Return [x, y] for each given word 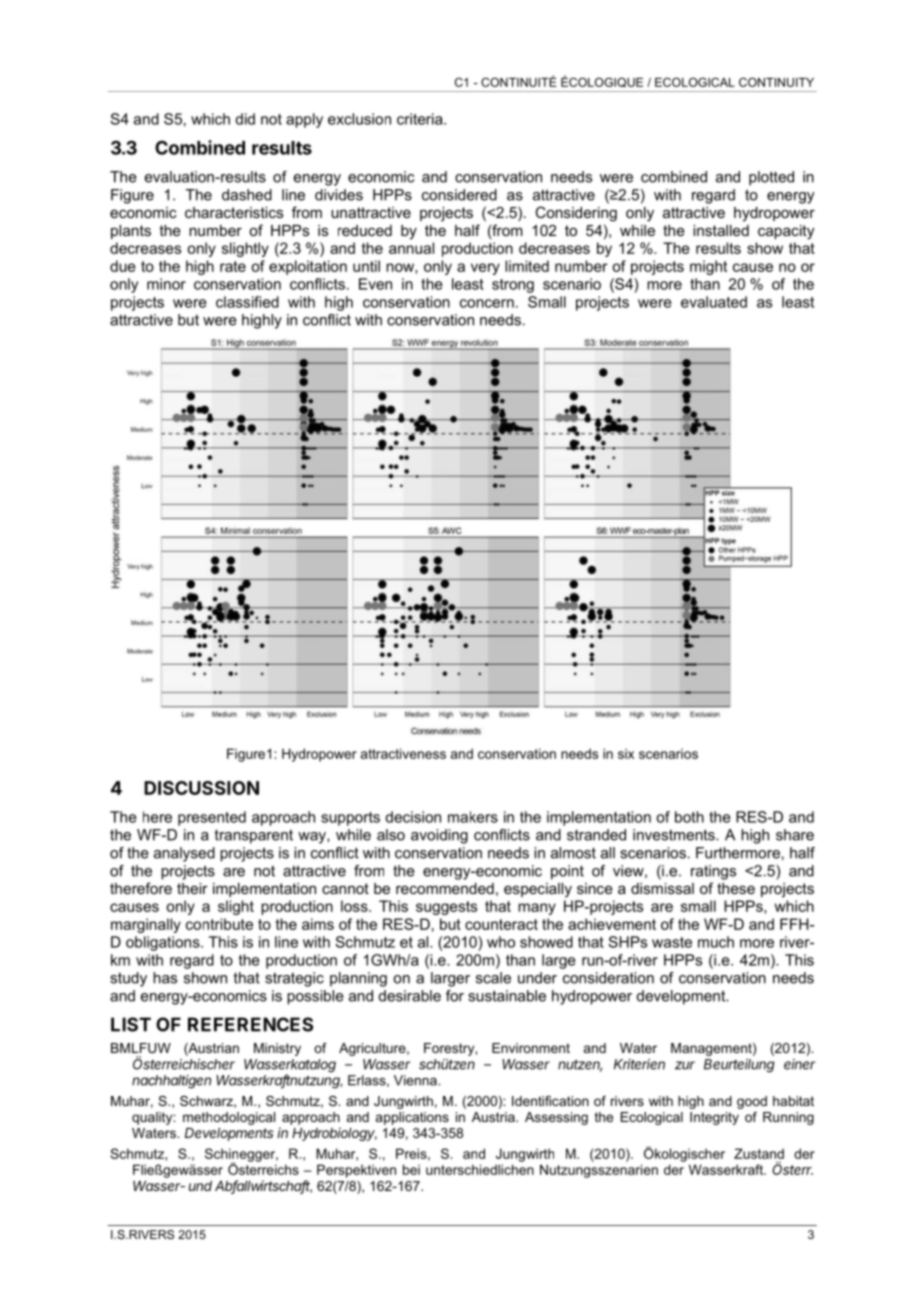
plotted [771, 178]
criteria [421, 119]
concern [487, 303]
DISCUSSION [201, 788]
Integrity [714, 1118]
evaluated [714, 302]
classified [247, 302]
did [245, 119]
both [689, 817]
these [736, 888]
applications [412, 1118]
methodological [229, 1118]
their [192, 888]
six [626, 754]
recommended [445, 888]
